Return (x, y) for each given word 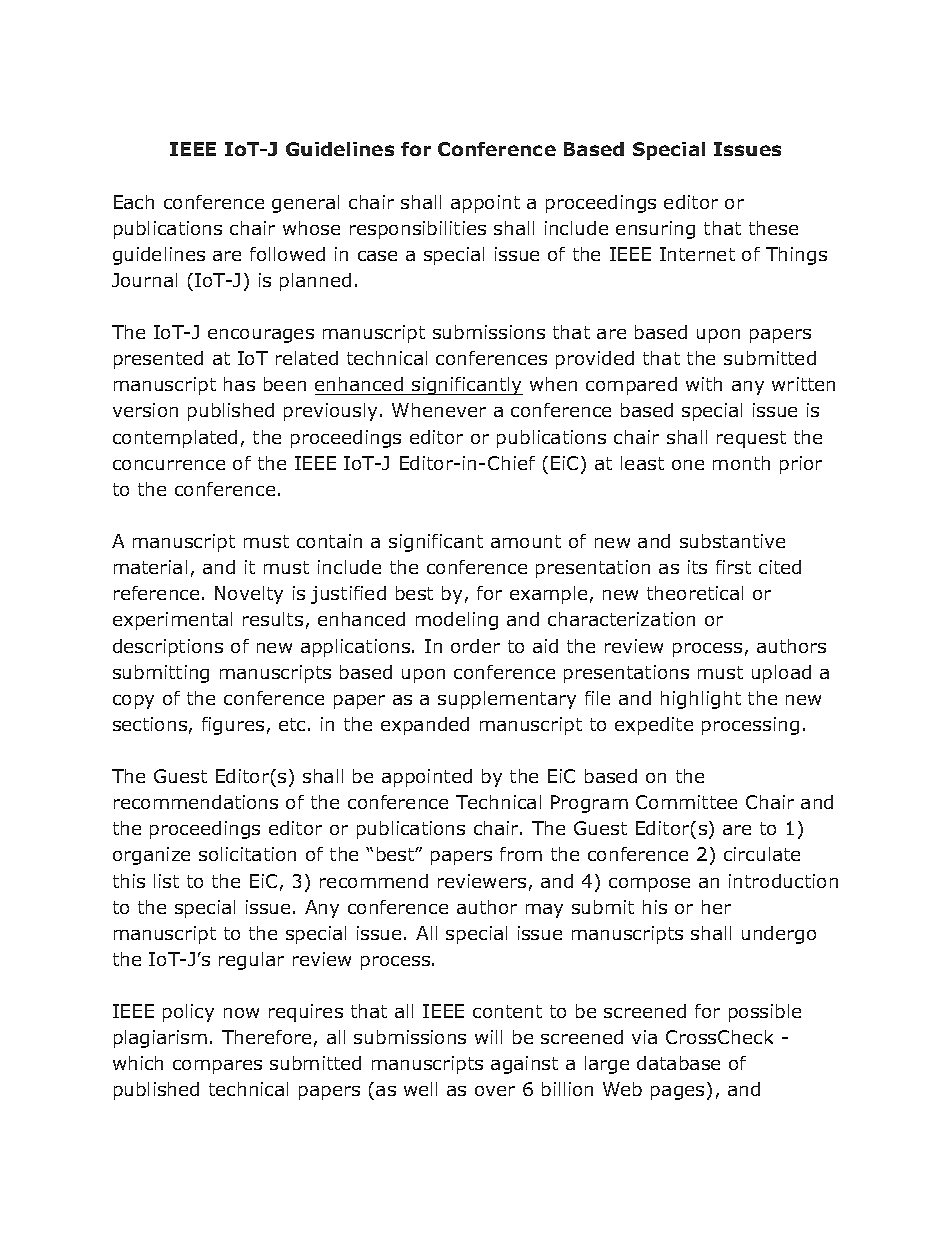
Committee (686, 802)
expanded (425, 726)
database (678, 1063)
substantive (732, 541)
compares (217, 1067)
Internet (697, 254)
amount (526, 541)
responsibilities (418, 230)
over (495, 1091)
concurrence (169, 465)
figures (233, 726)
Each (134, 202)
